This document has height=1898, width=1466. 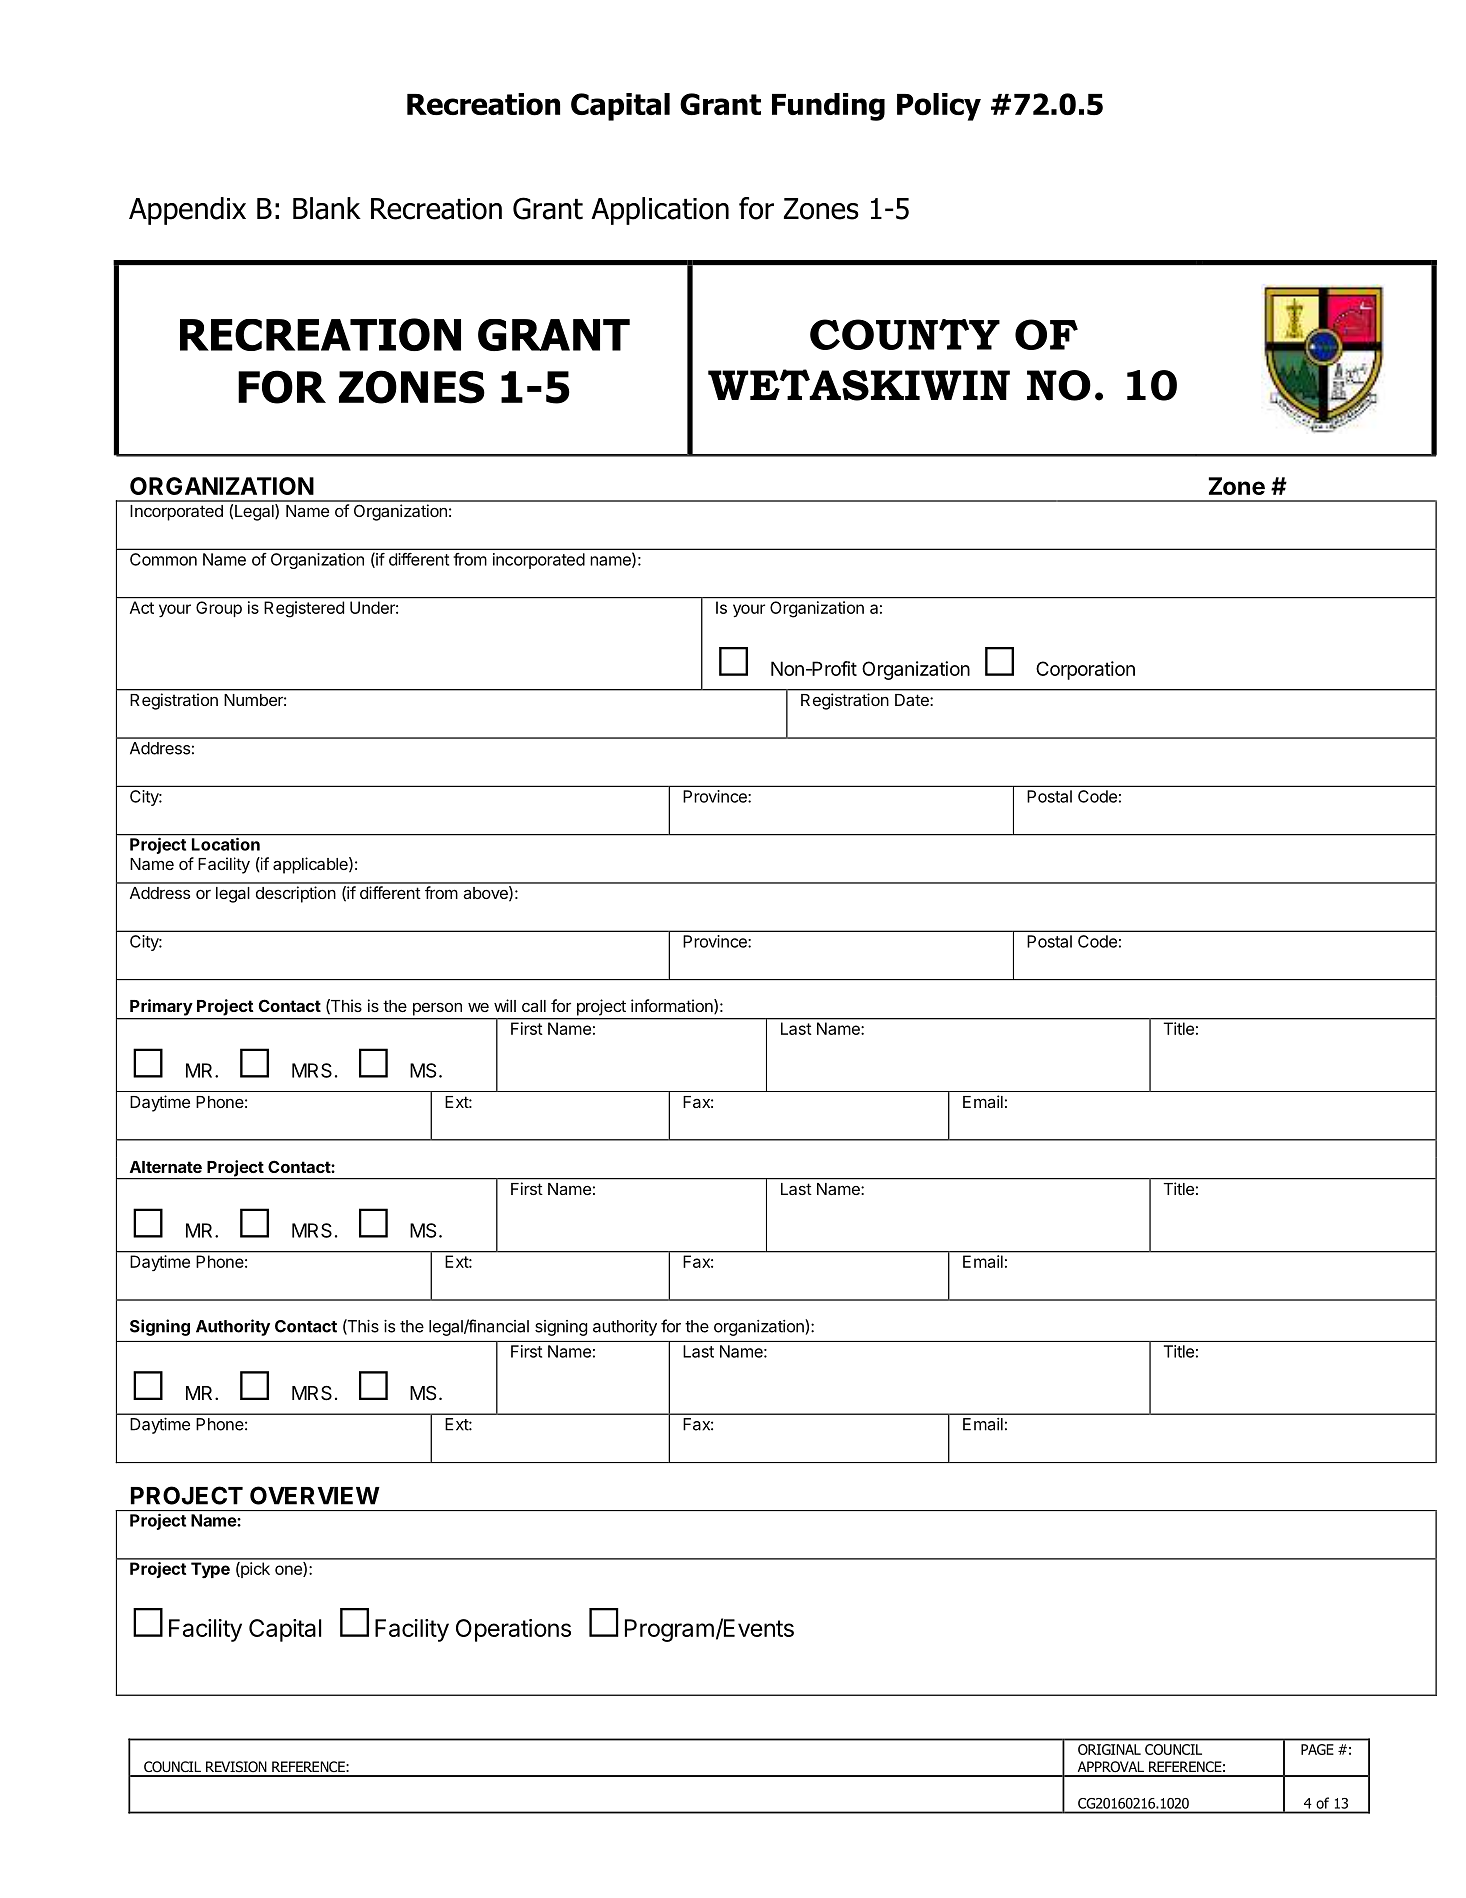 I want to click on Policy, so click(x=939, y=107).
